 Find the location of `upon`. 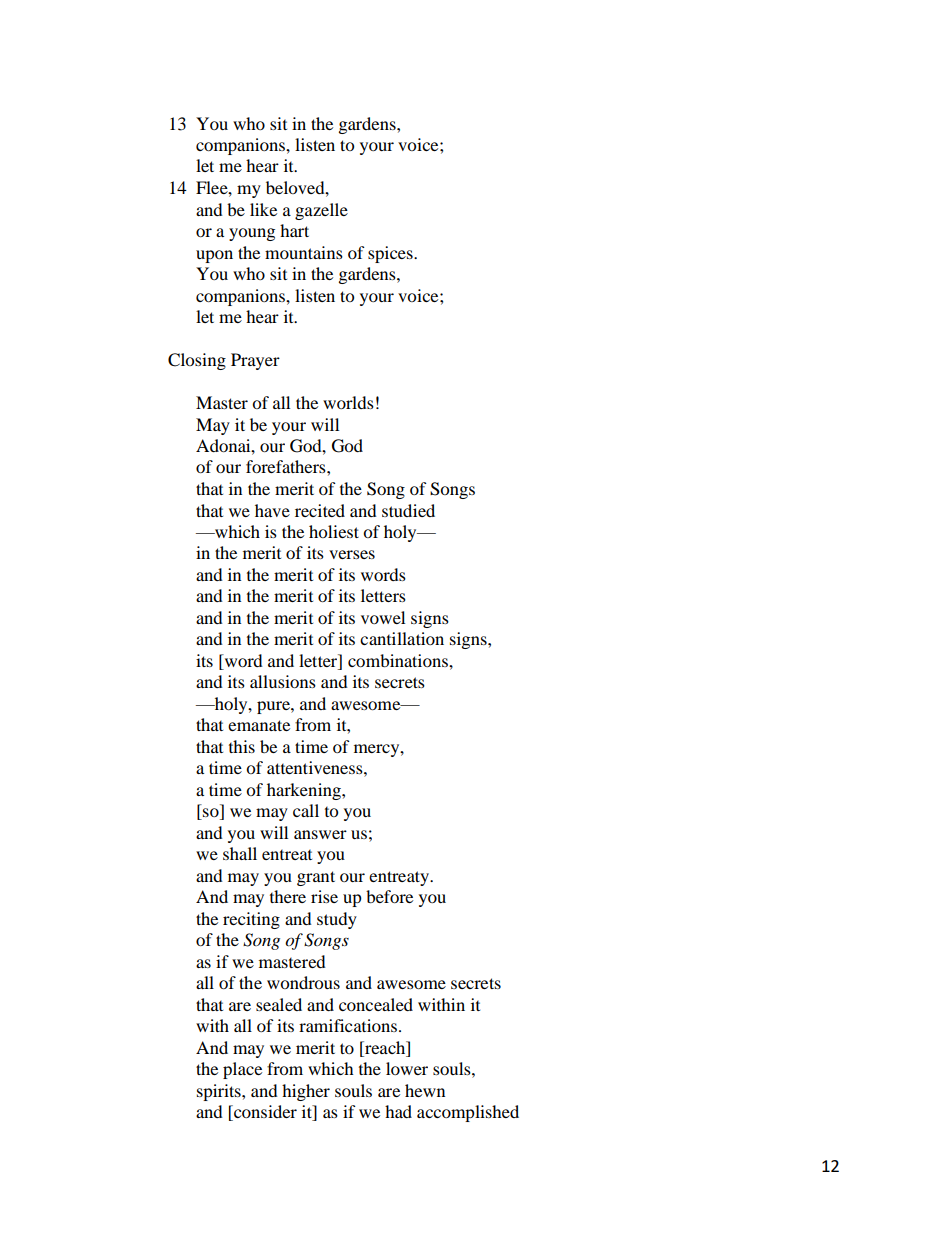

upon is located at coordinates (214, 256).
